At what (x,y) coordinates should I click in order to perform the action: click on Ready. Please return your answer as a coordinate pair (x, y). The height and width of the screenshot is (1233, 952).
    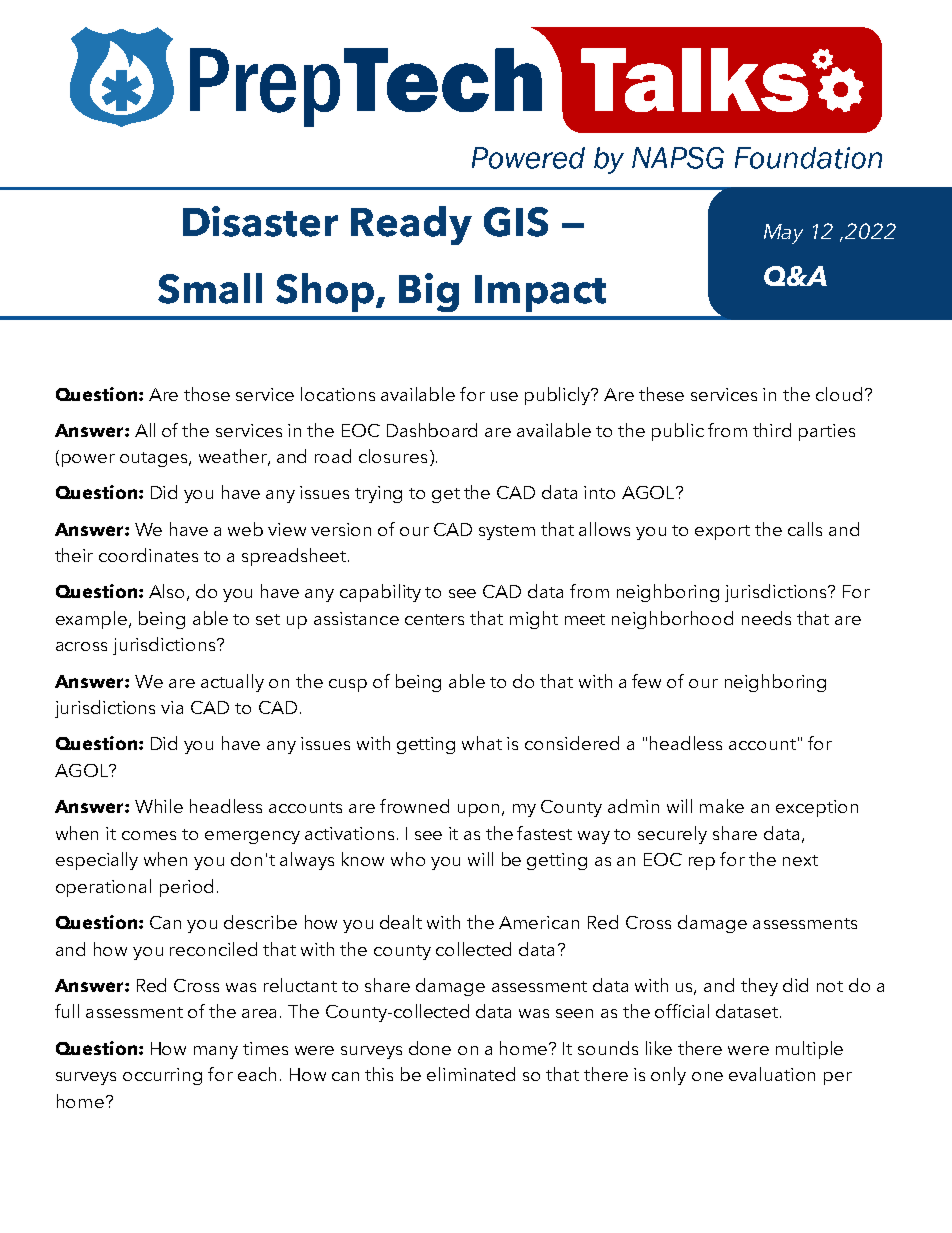
    Looking at the image, I should click on (411, 225).
